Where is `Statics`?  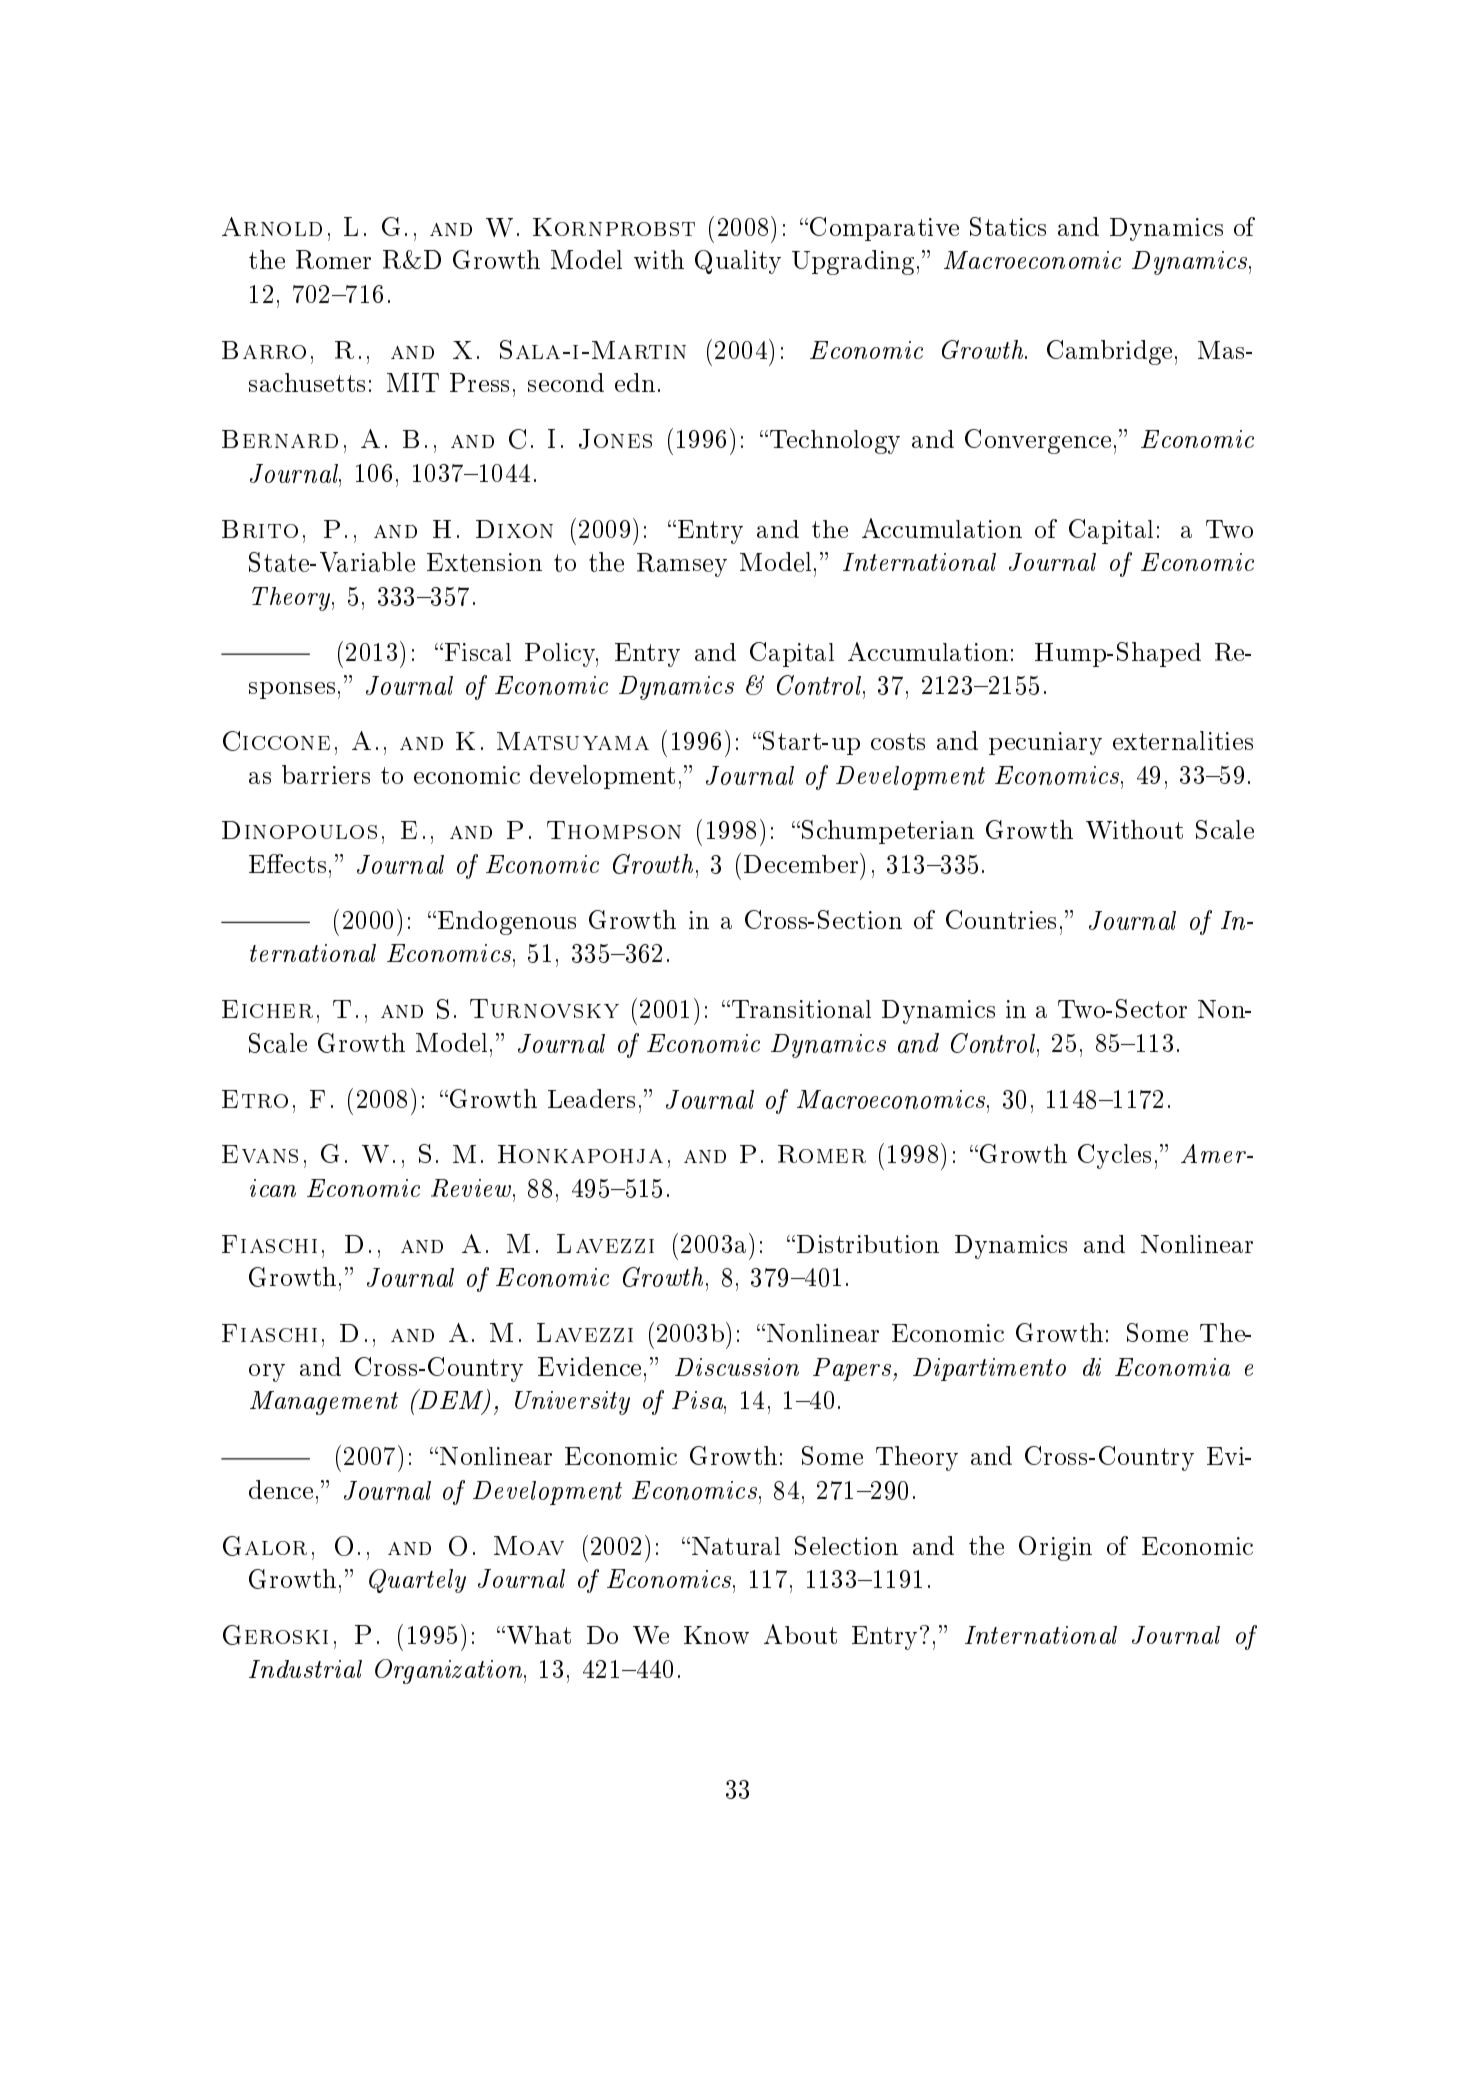
Statics is located at coordinates (1008, 226).
